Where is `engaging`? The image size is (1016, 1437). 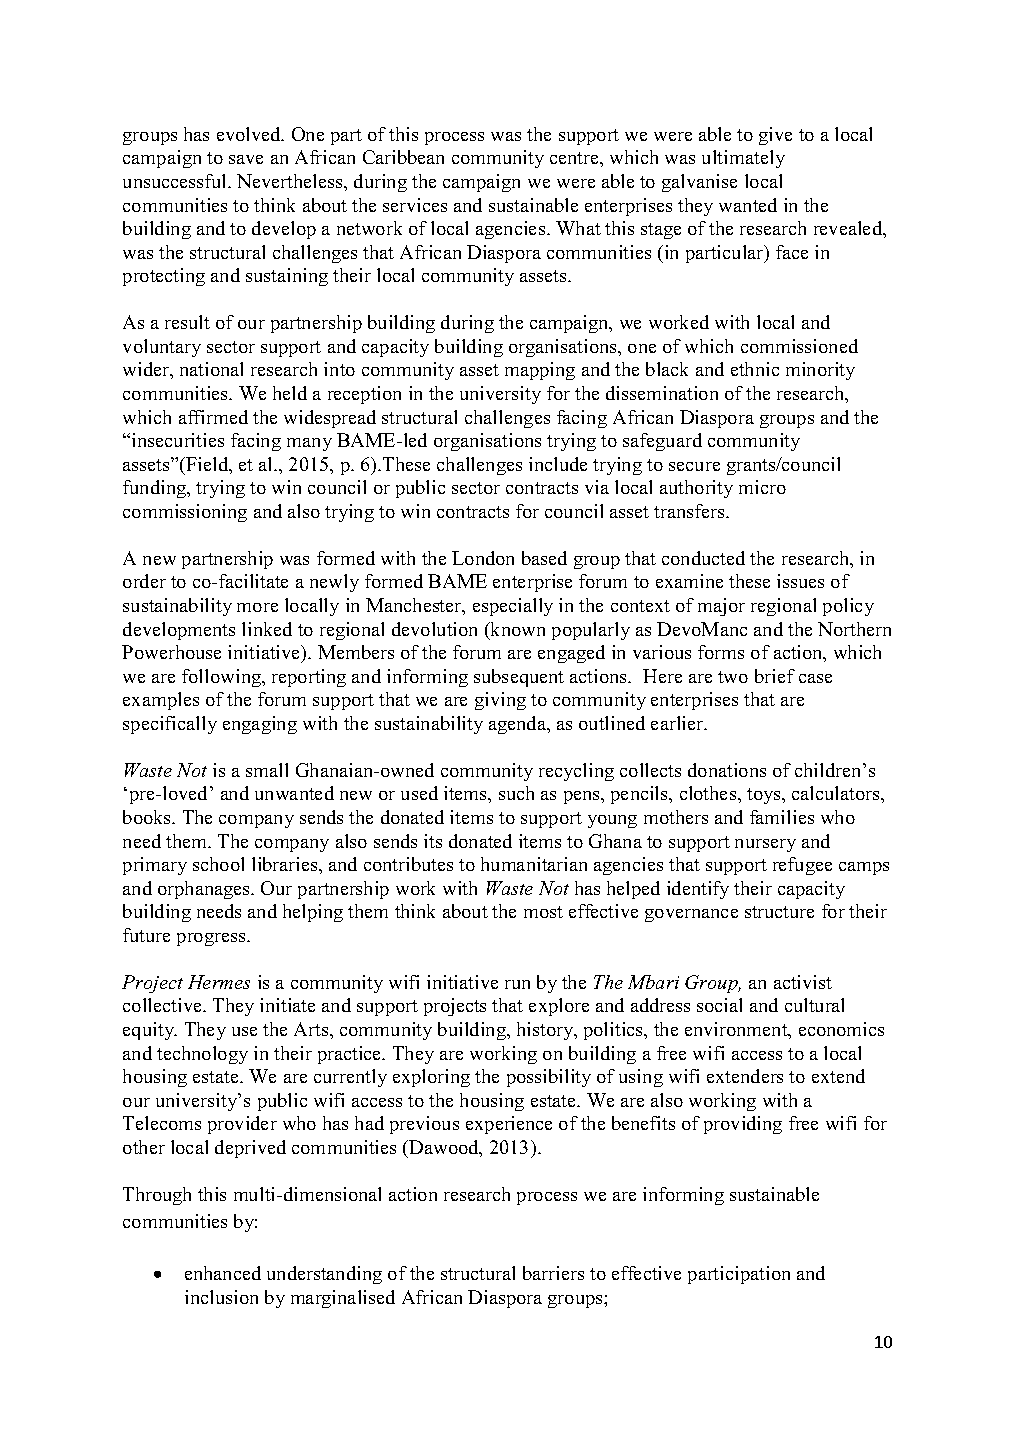
engaging is located at coordinates (260, 725).
